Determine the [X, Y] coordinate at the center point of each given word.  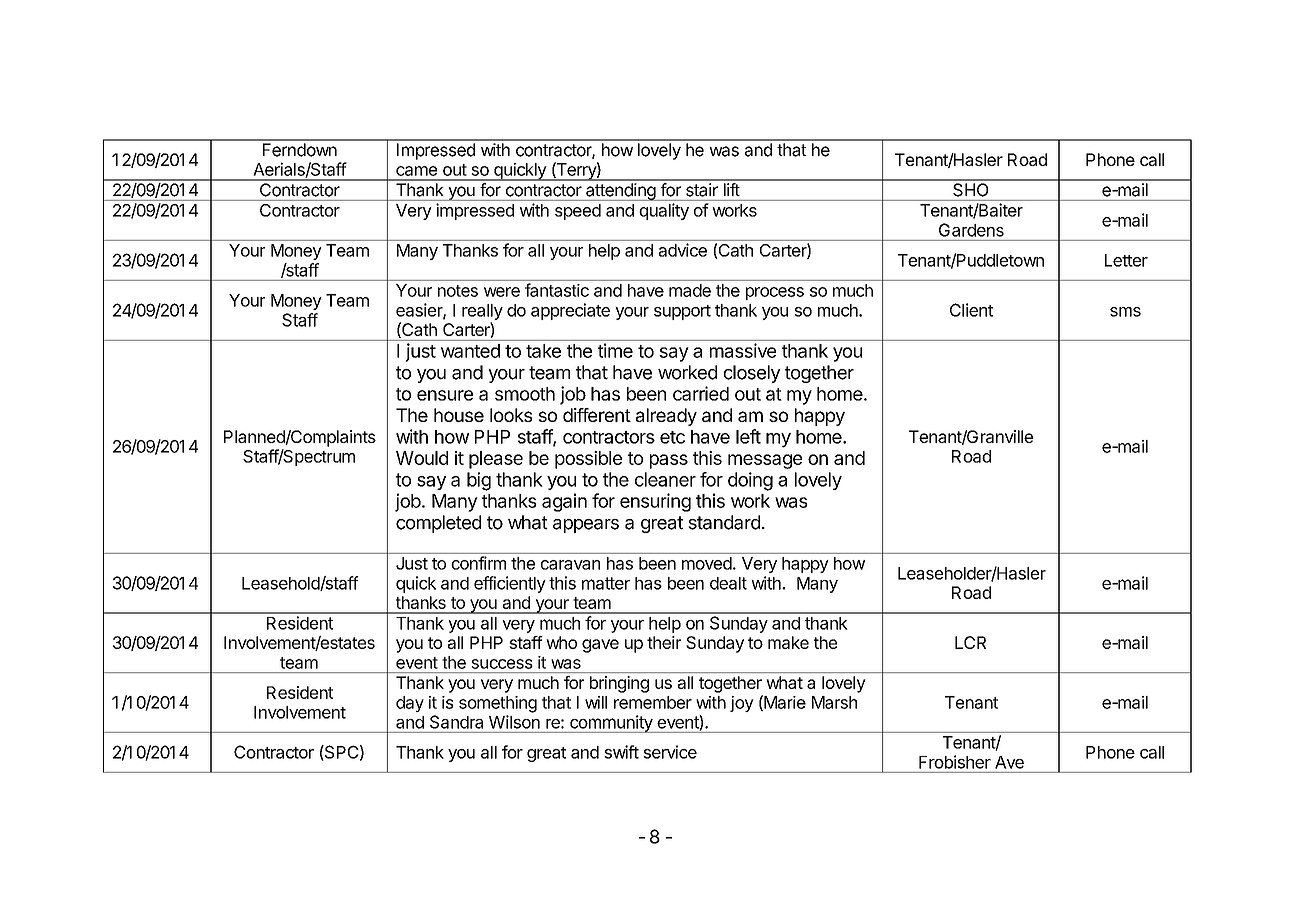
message [765, 461]
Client [971, 310]
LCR [970, 642]
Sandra [456, 722]
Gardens [971, 230]
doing [750, 481]
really [482, 312]
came [416, 171]
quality [664, 211]
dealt [728, 583]
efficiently [510, 584]
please [496, 460]
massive [743, 350]
